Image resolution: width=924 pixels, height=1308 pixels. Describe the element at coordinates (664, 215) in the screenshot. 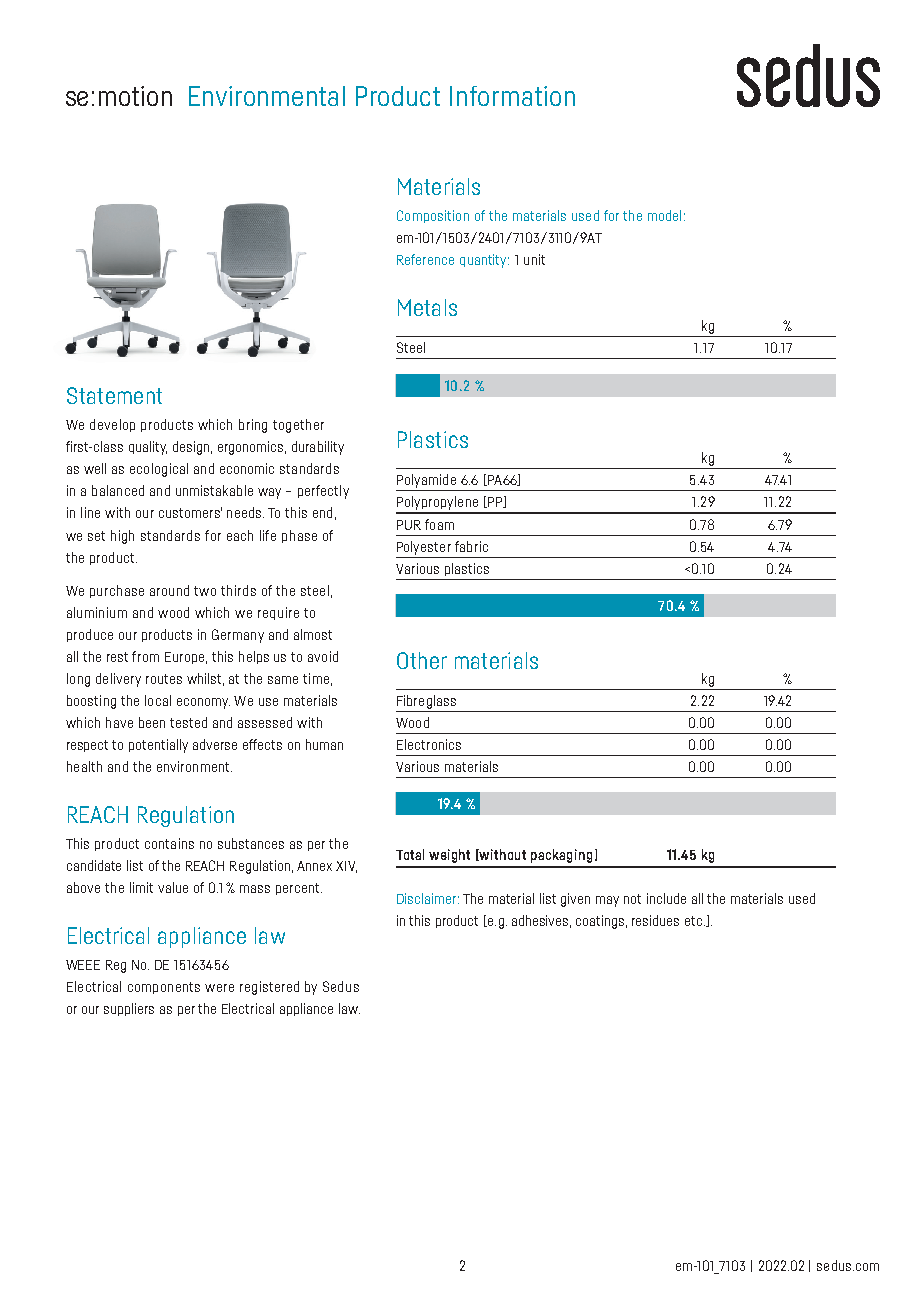

I see `model` at that location.
